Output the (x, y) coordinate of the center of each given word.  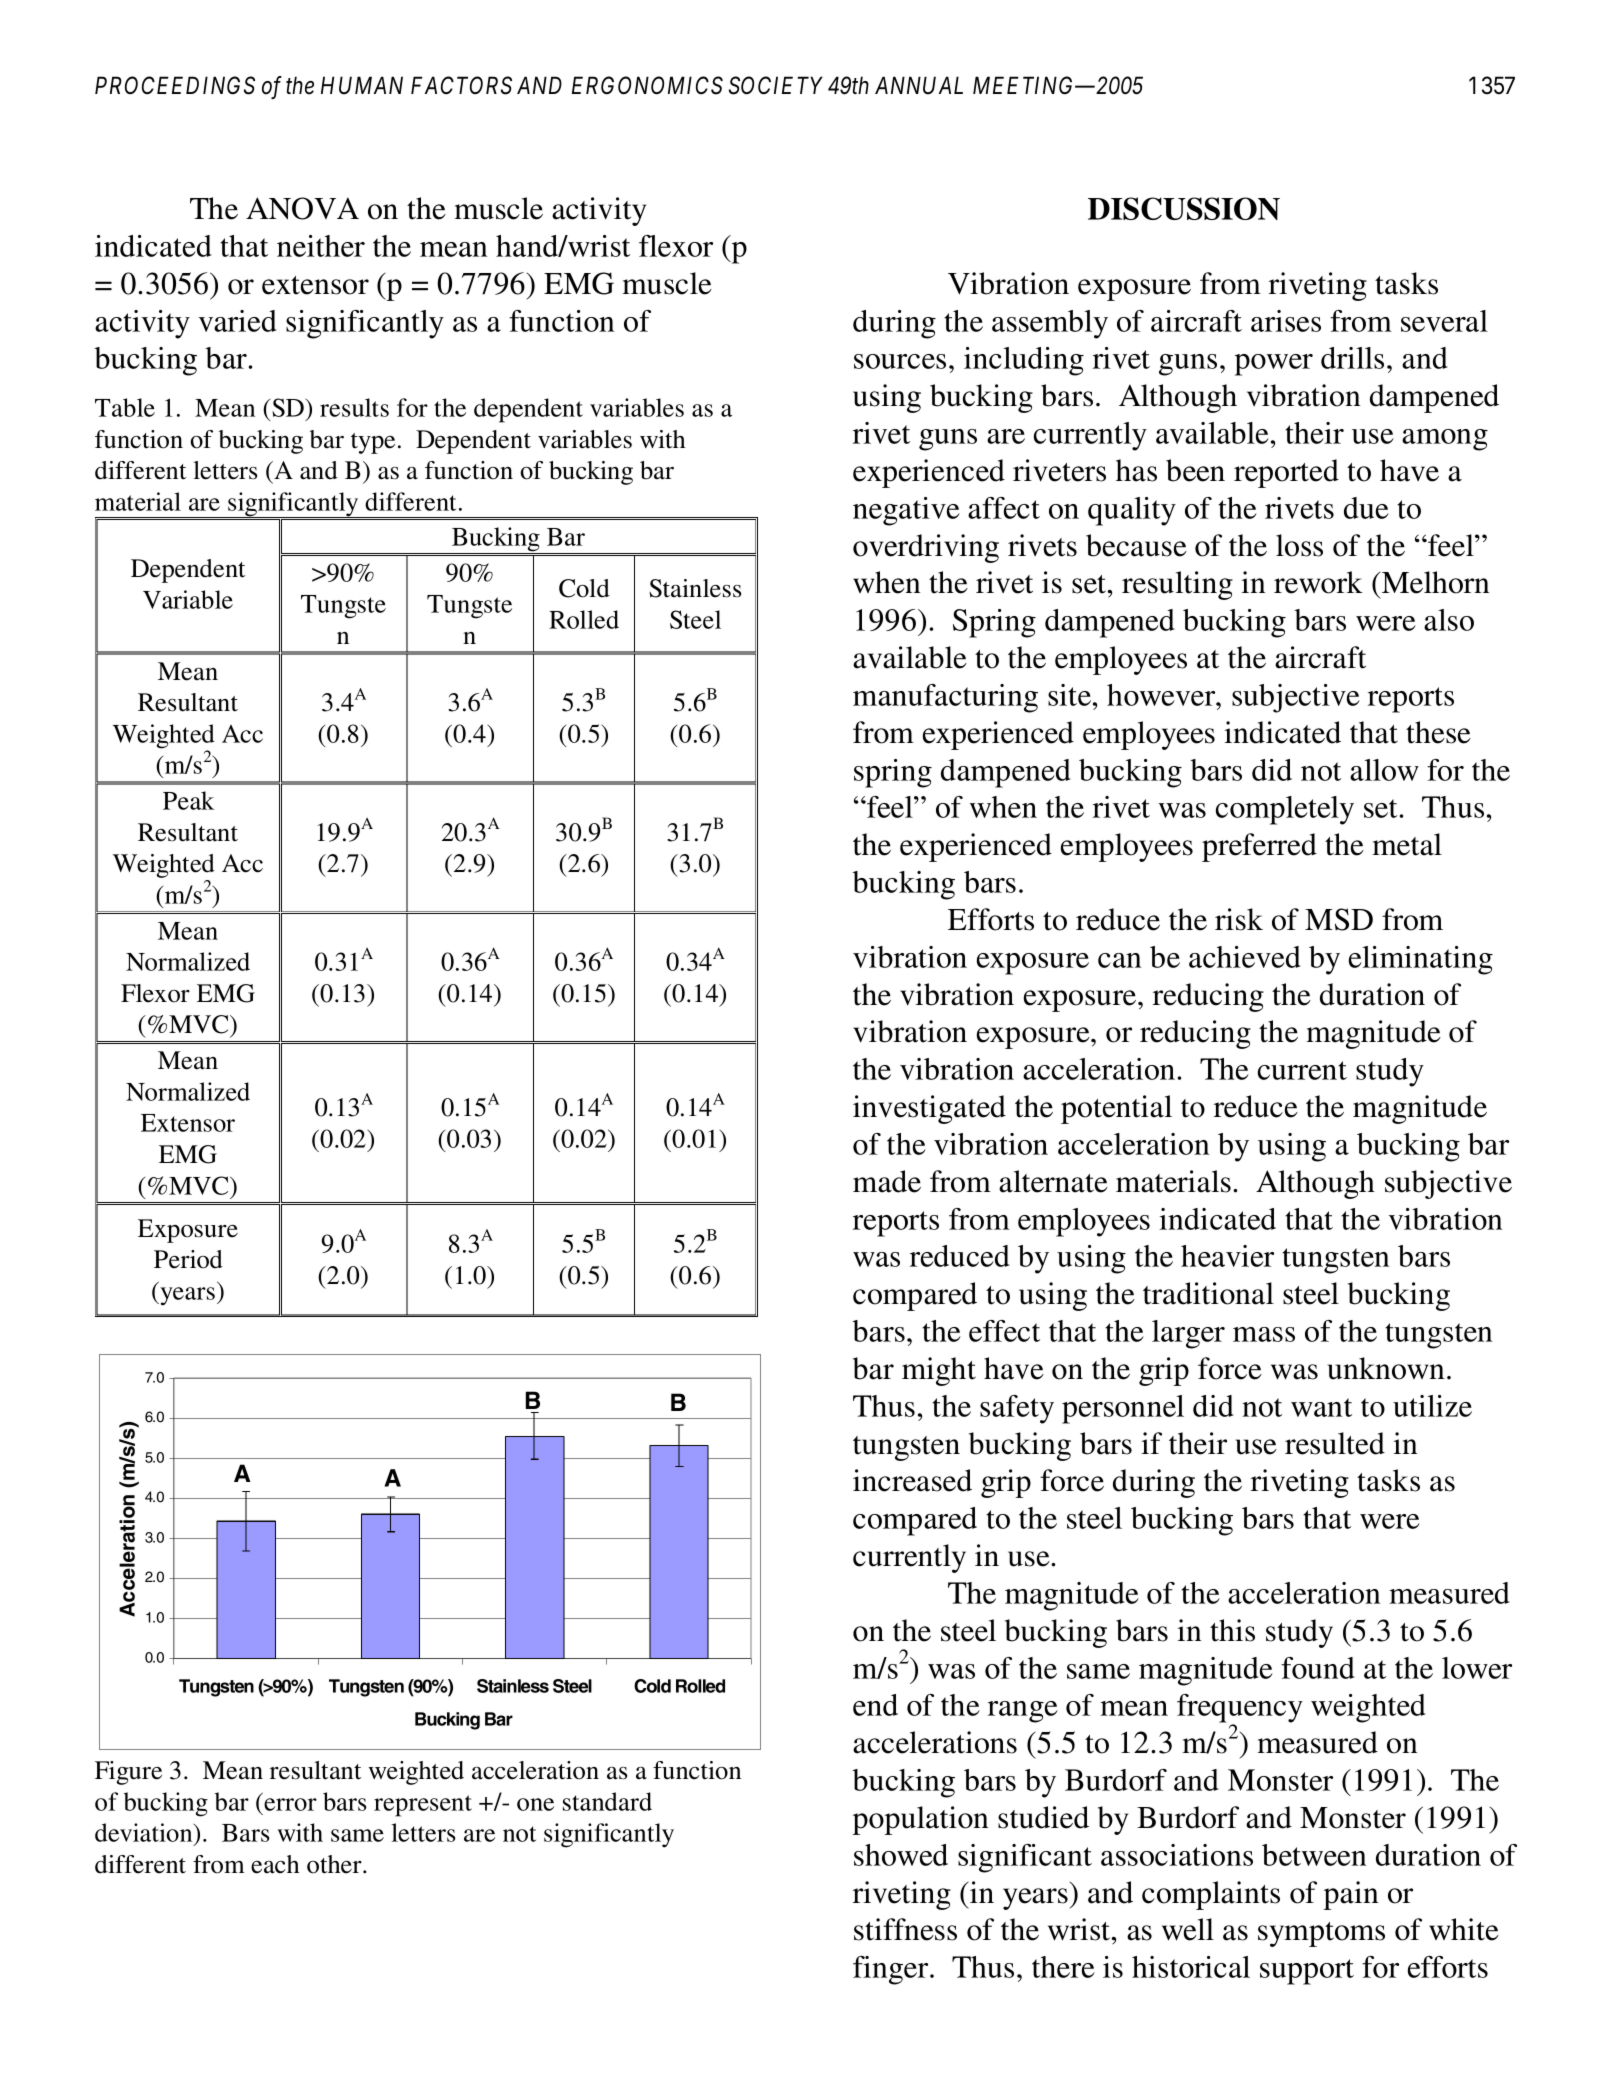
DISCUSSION (1184, 208)
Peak (188, 800)
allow (1384, 770)
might (939, 1371)
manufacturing (945, 698)
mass (1264, 1334)
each (275, 1864)
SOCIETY (776, 85)
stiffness (905, 1929)
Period (188, 1259)
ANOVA (302, 208)
